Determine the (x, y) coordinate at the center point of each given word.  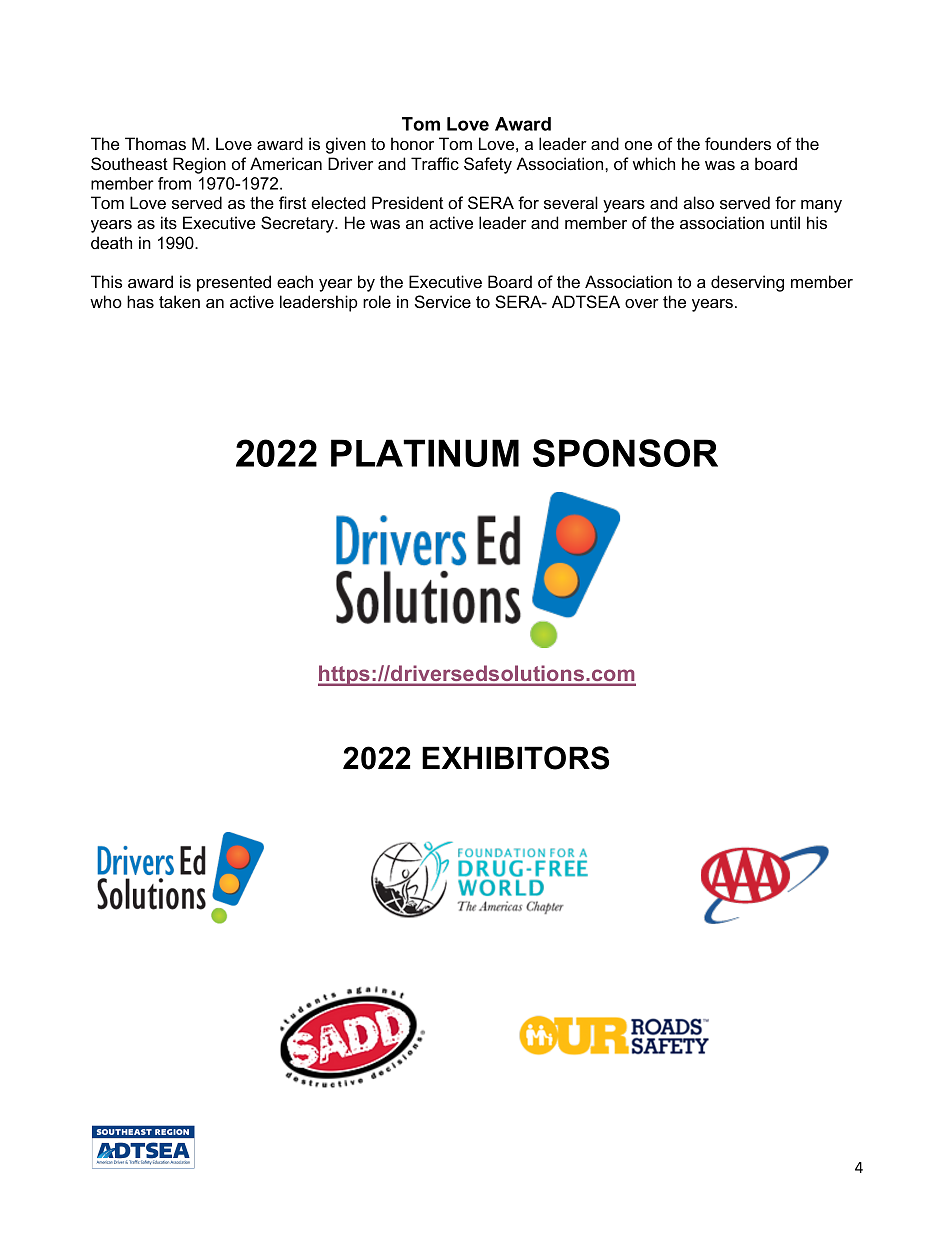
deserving (747, 283)
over (642, 303)
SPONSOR (625, 453)
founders (738, 143)
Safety (488, 165)
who (106, 301)
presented (234, 283)
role (377, 301)
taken (179, 301)
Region (199, 165)
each (295, 281)
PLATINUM (425, 453)
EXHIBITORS (515, 758)
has (140, 301)
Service (443, 301)
